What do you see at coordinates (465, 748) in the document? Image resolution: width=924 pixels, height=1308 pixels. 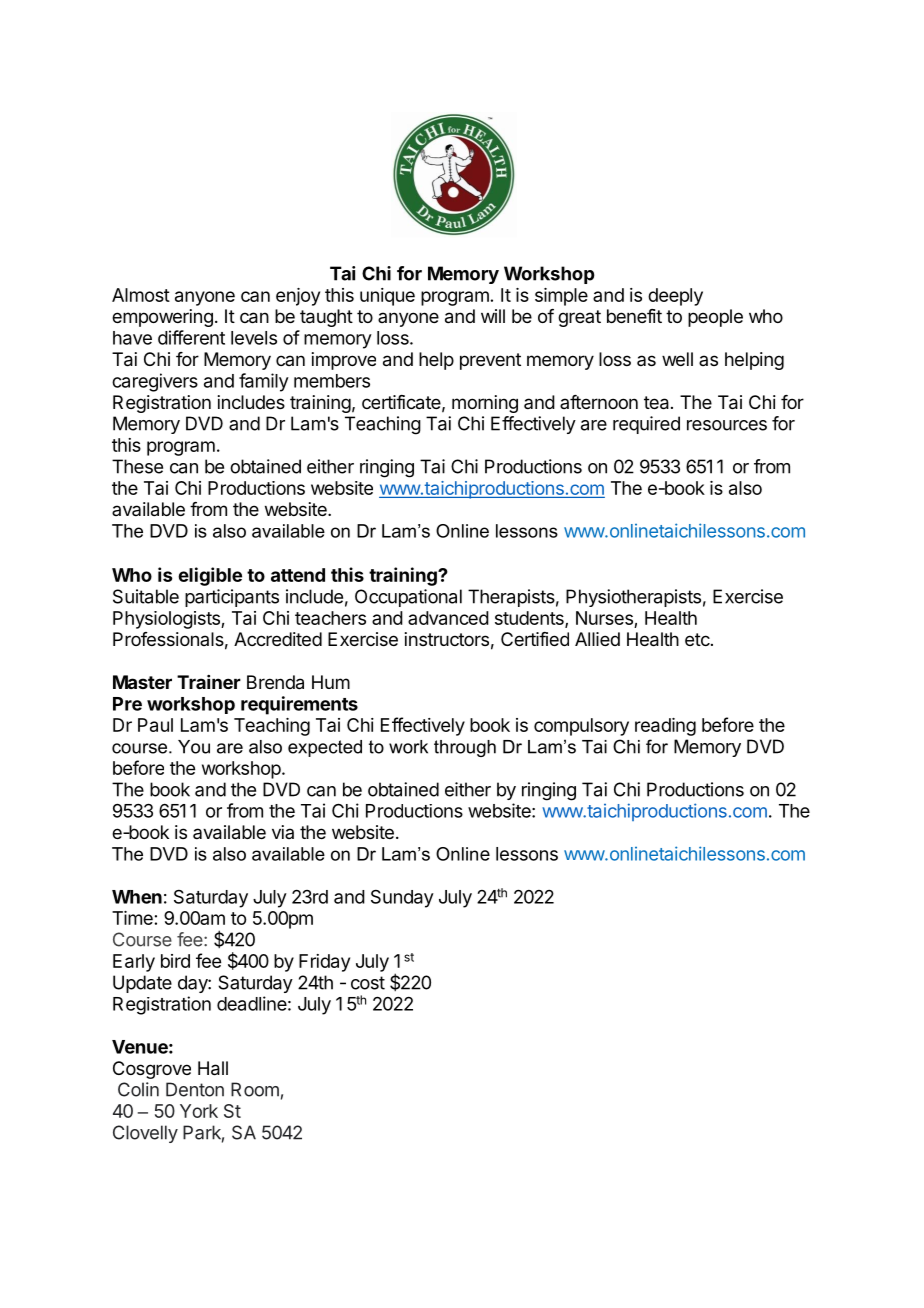 I see `through` at bounding box center [465, 748].
